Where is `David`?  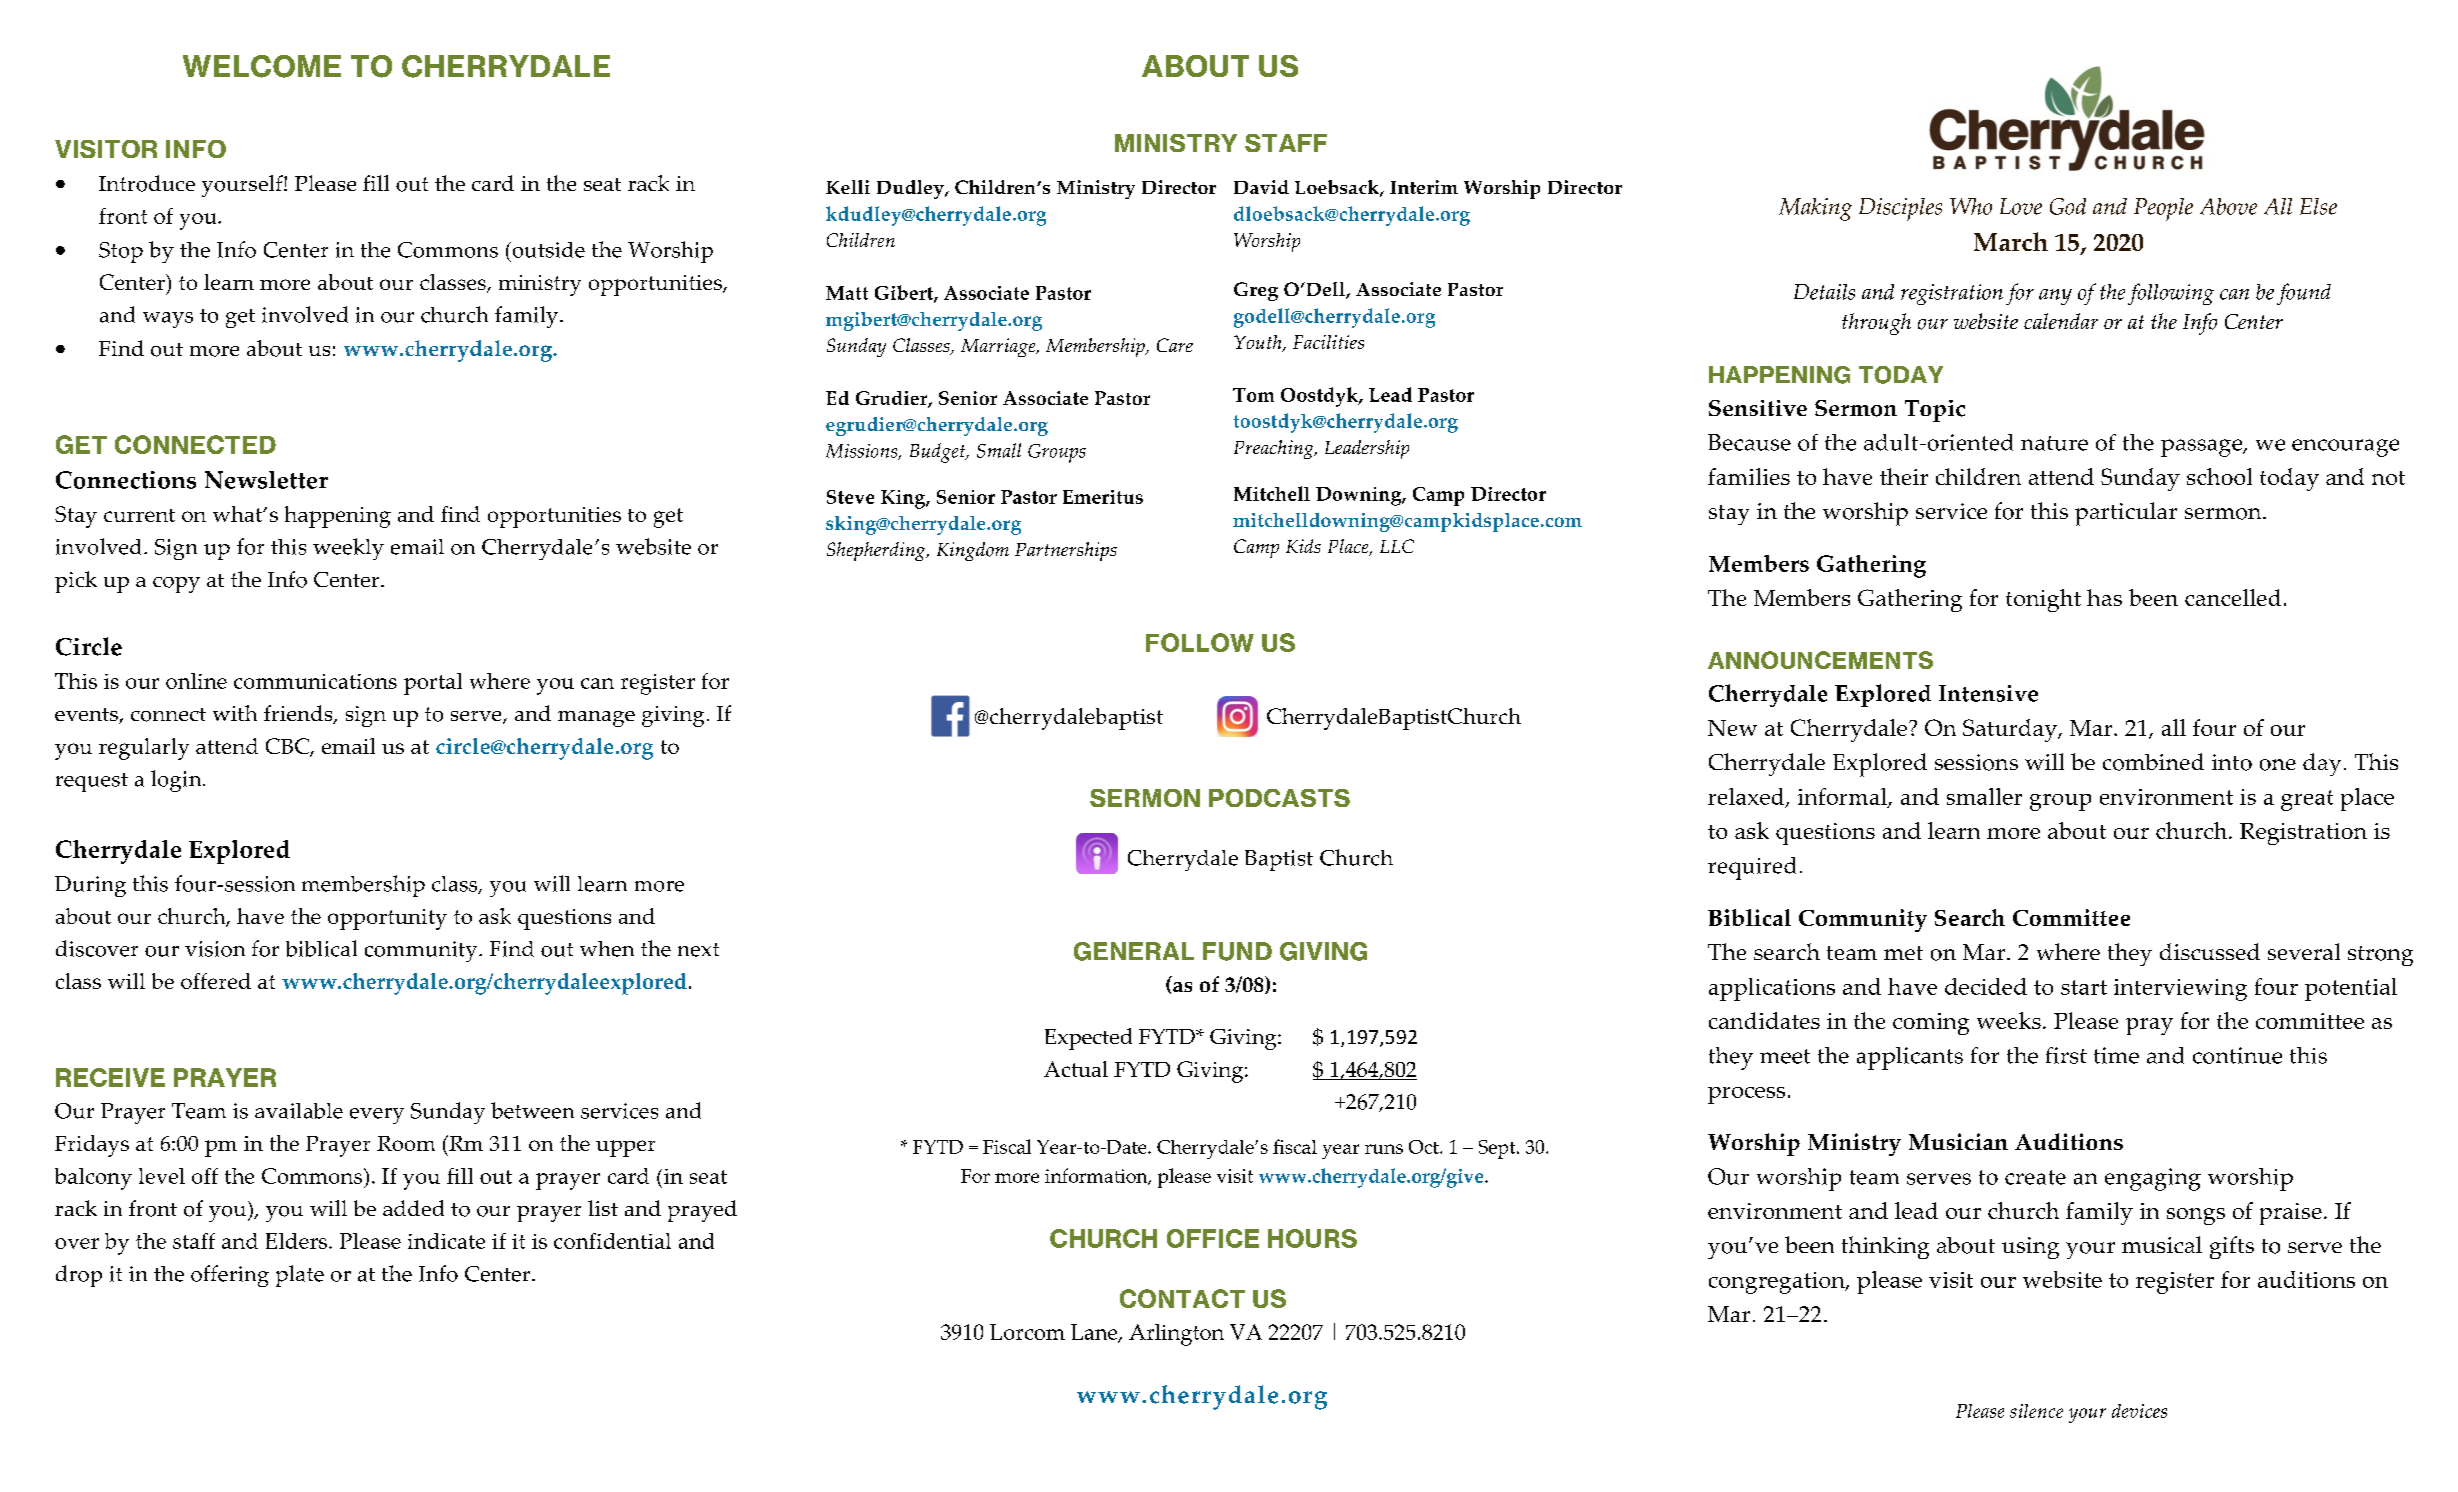
David is located at coordinates (1261, 187).
